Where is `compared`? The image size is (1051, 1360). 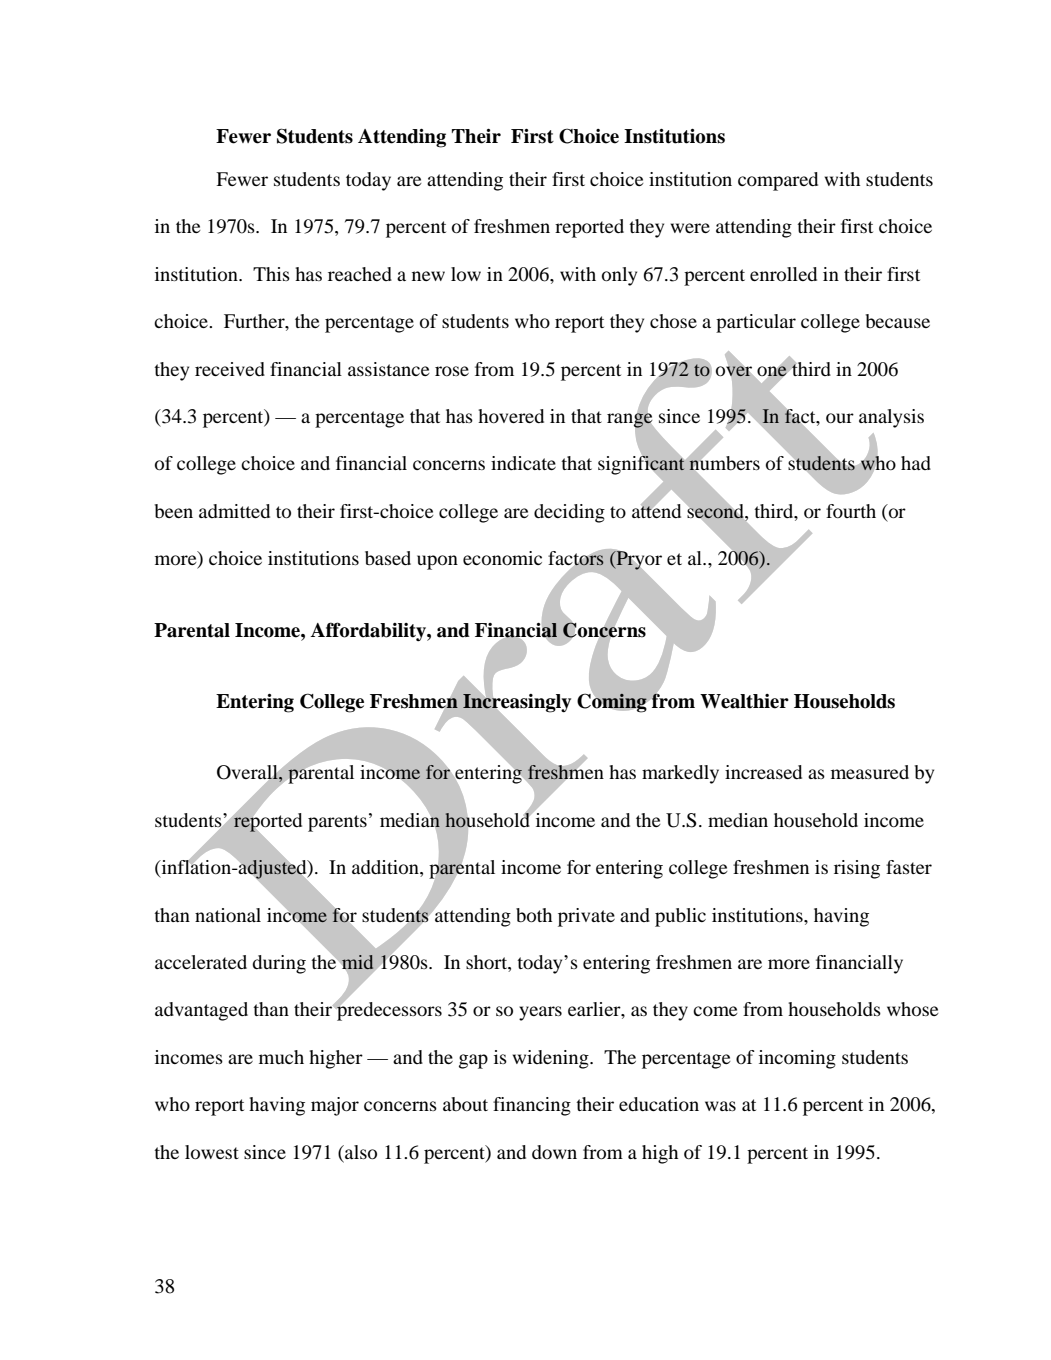
compared is located at coordinates (778, 181).
